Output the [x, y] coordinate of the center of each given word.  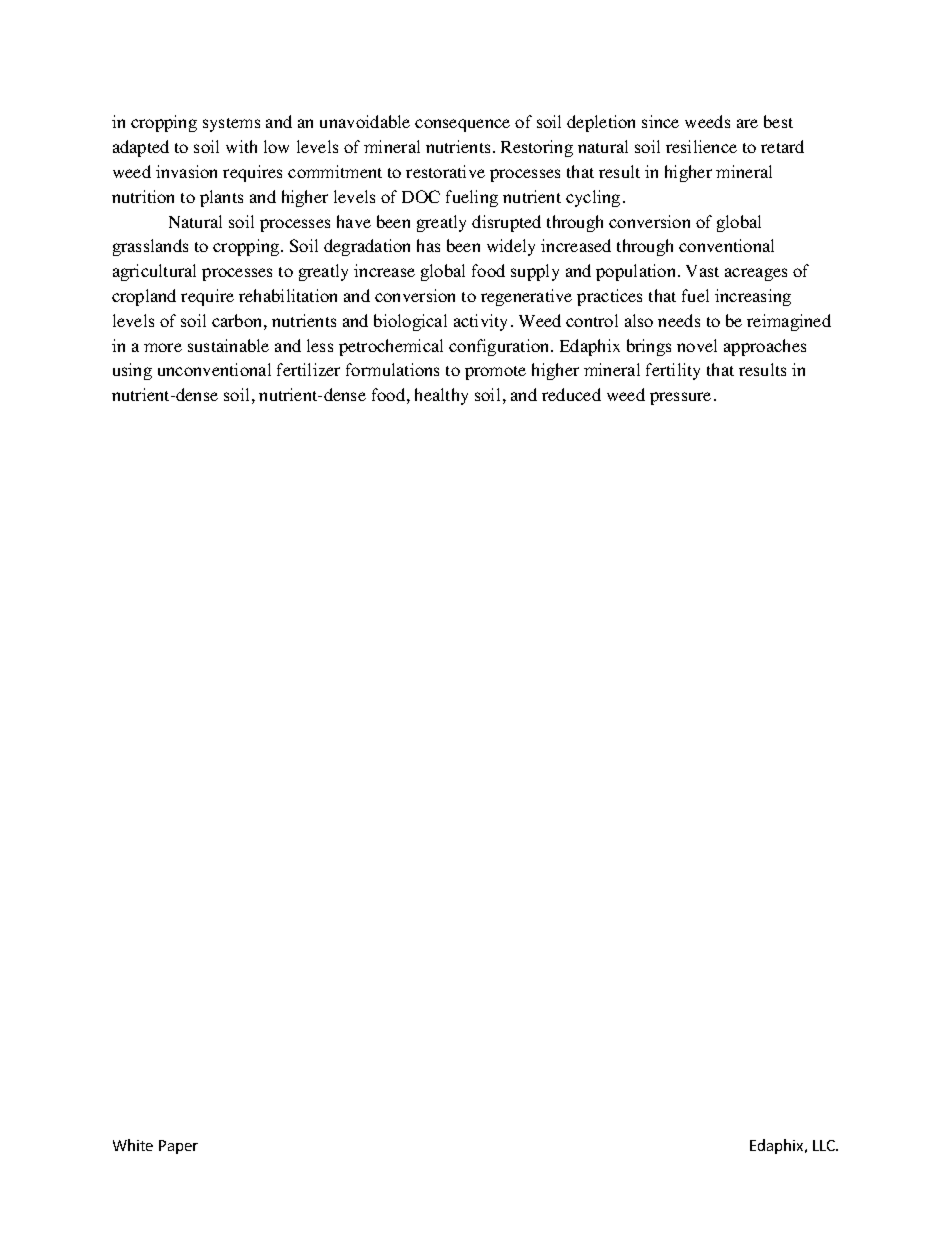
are [747, 123]
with [241, 146]
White [133, 1145]
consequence [462, 125]
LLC [825, 1145]
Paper [178, 1147]
